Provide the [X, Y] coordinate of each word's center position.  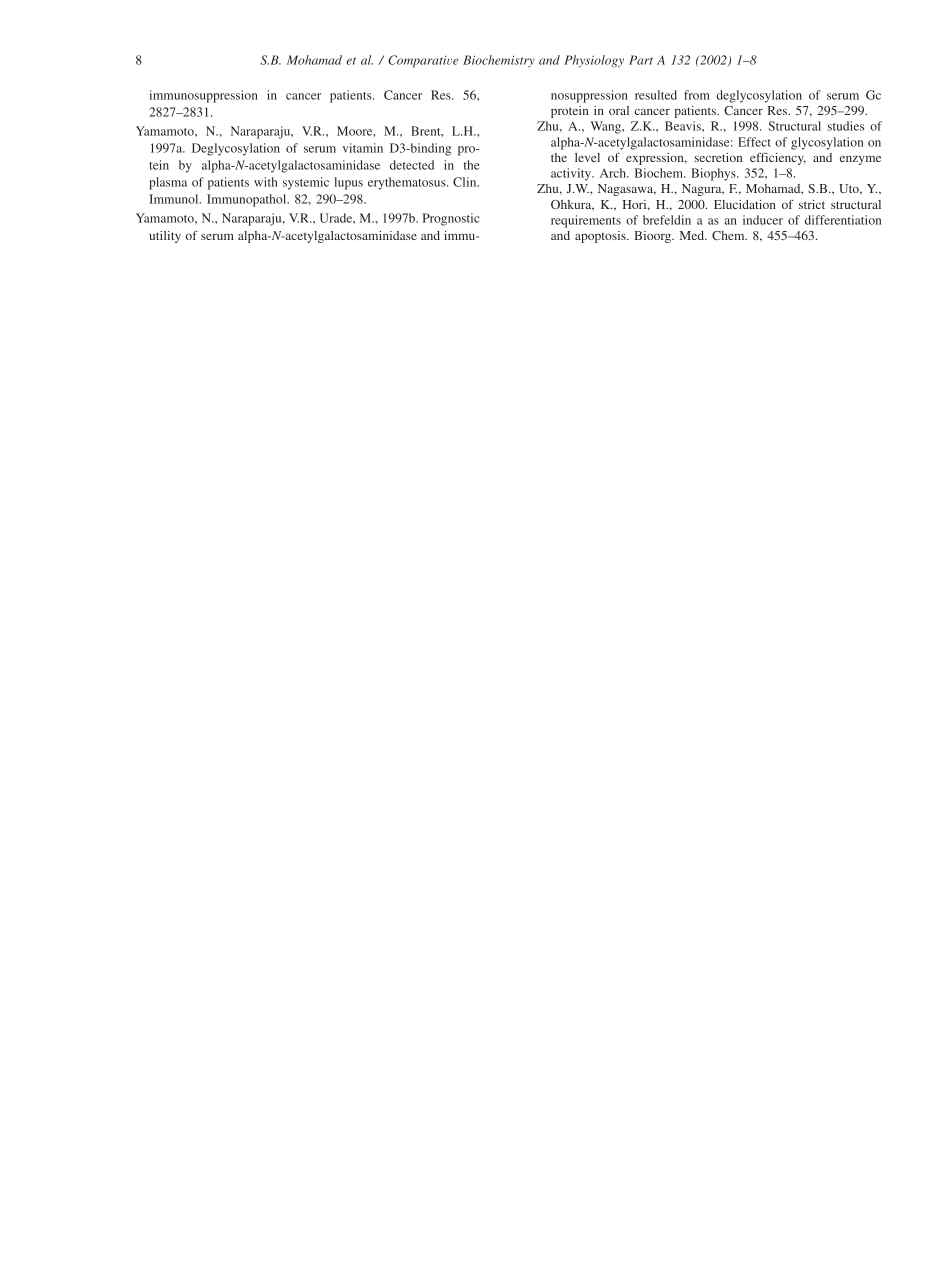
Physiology [594, 61]
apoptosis [601, 237]
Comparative [423, 61]
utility [165, 237]
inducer [763, 220]
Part [641, 60]
